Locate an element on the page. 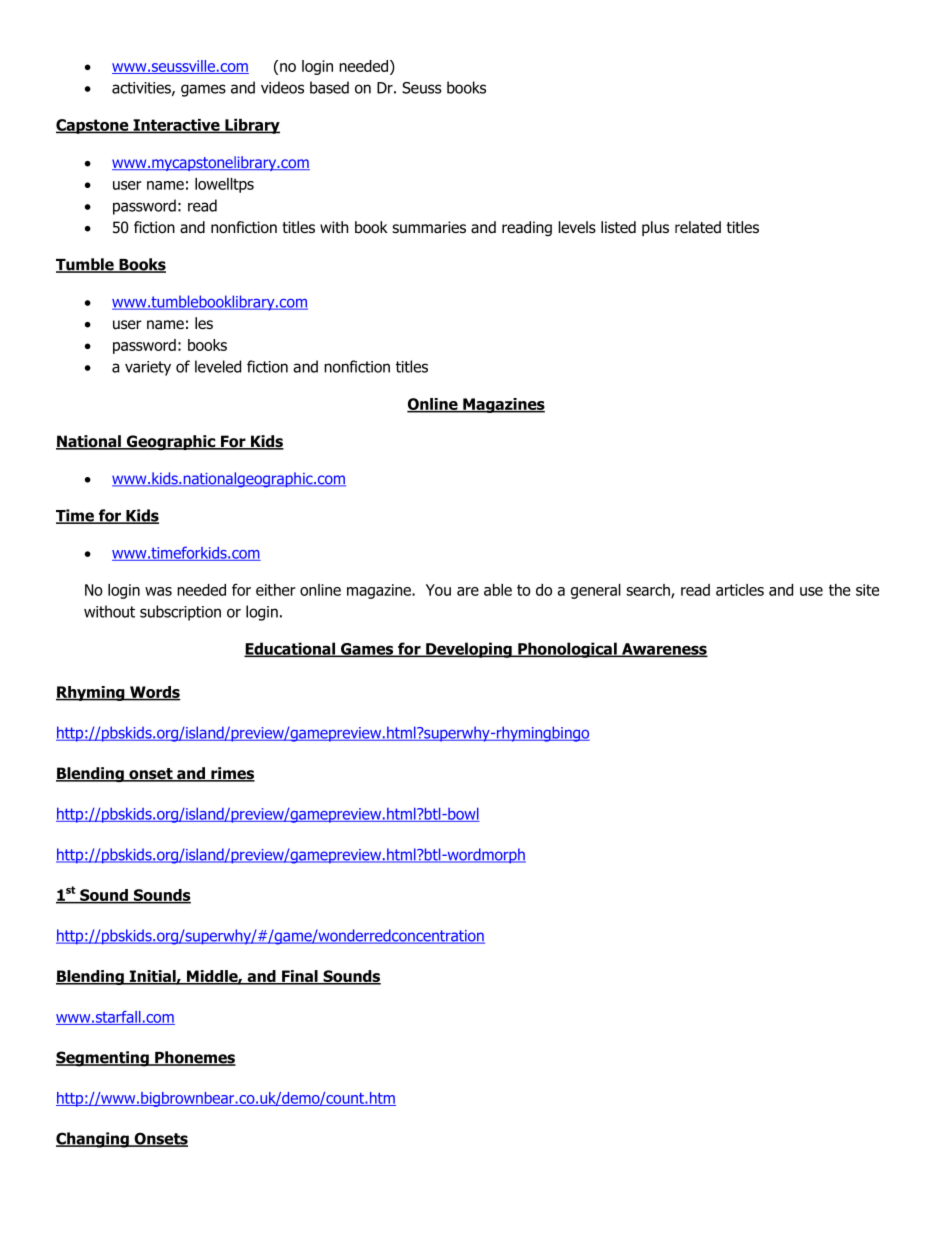 This image has height=1233, width=952. subscription is located at coordinates (180, 613).
